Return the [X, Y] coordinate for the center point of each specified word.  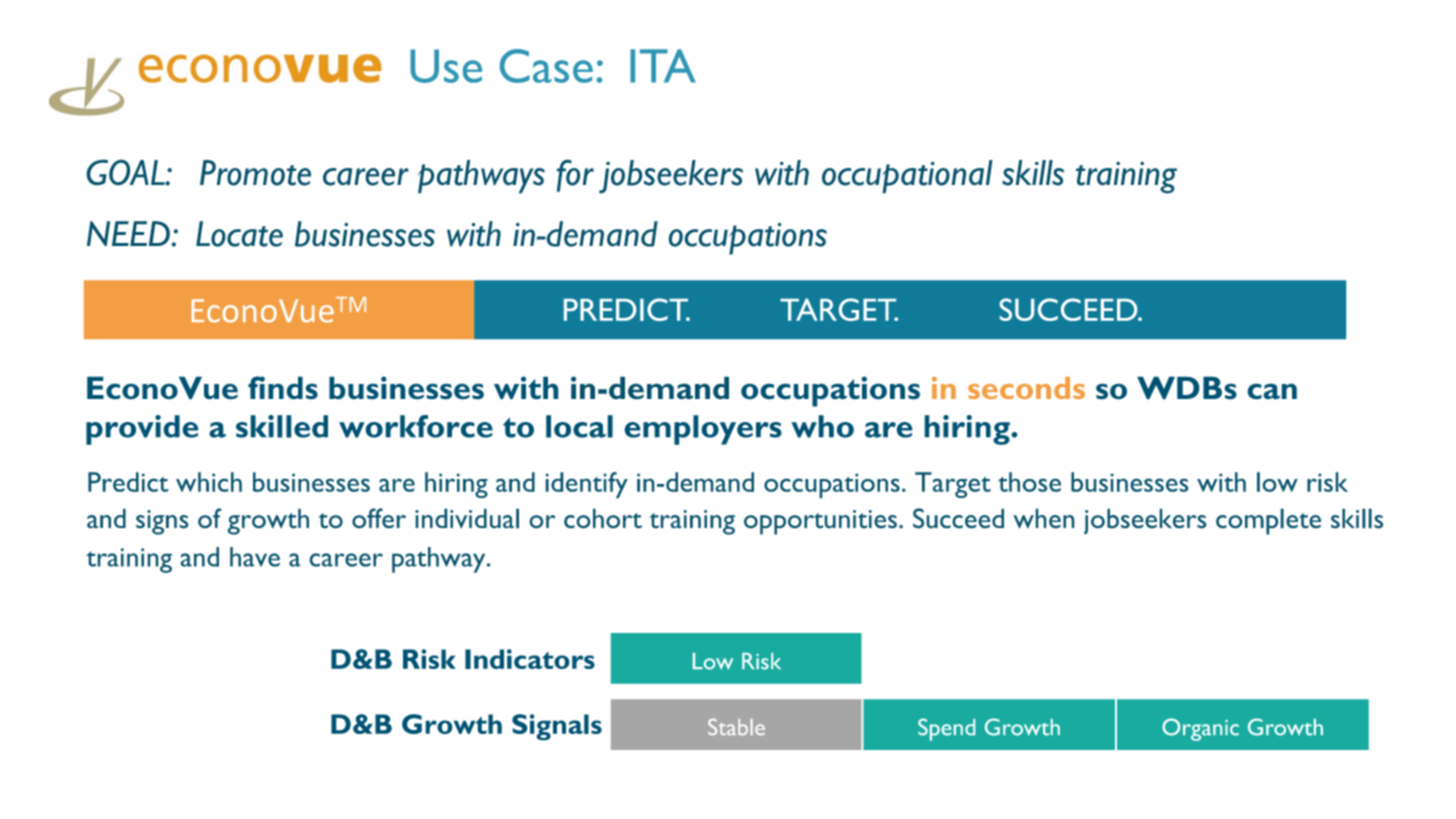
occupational [907, 176]
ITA [663, 66]
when [1043, 518]
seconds [1026, 388]
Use [446, 66]
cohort [603, 518]
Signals [557, 727]
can [1272, 391]
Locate [239, 234]
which [209, 482]
